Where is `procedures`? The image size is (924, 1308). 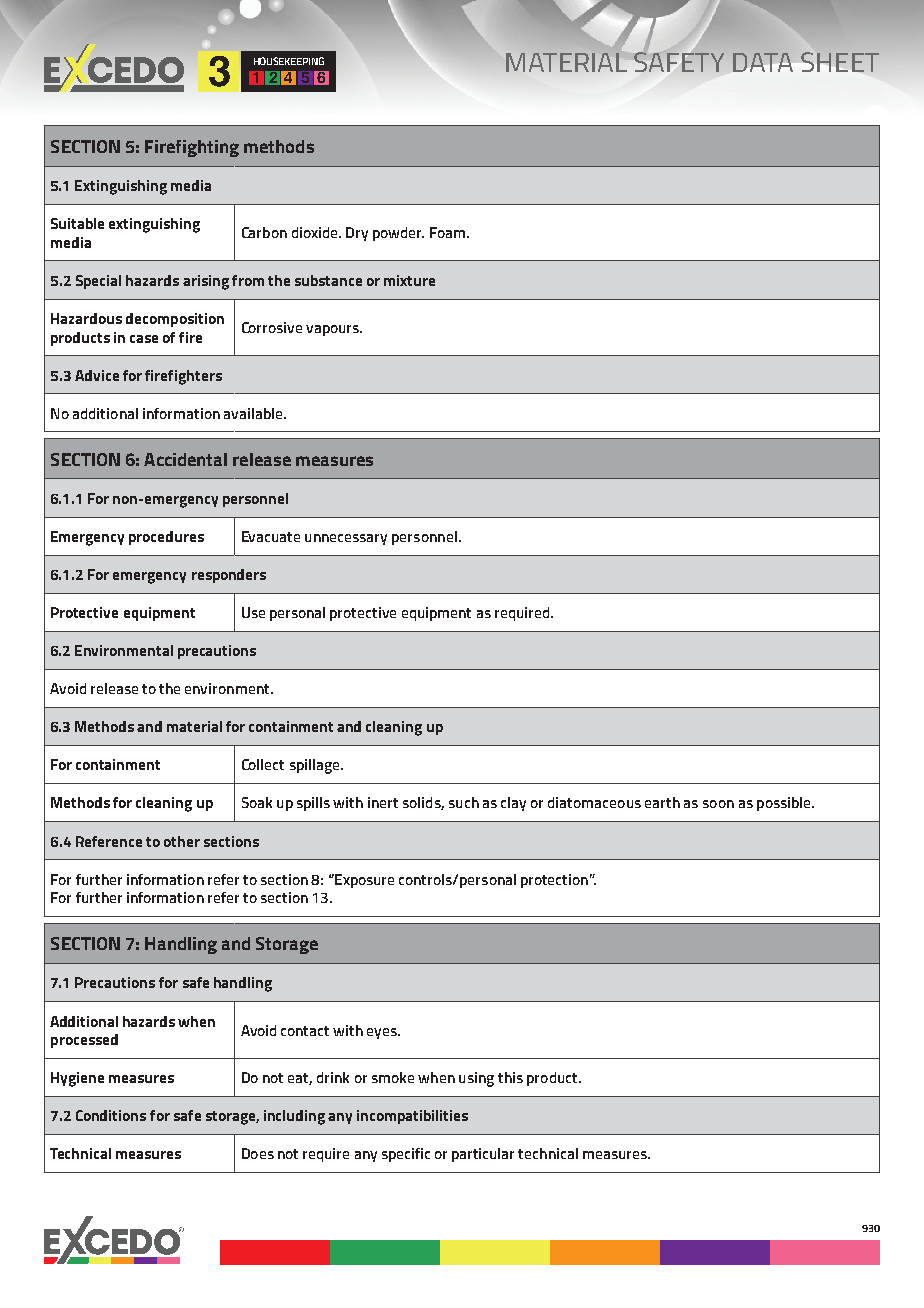 procedures is located at coordinates (166, 538).
